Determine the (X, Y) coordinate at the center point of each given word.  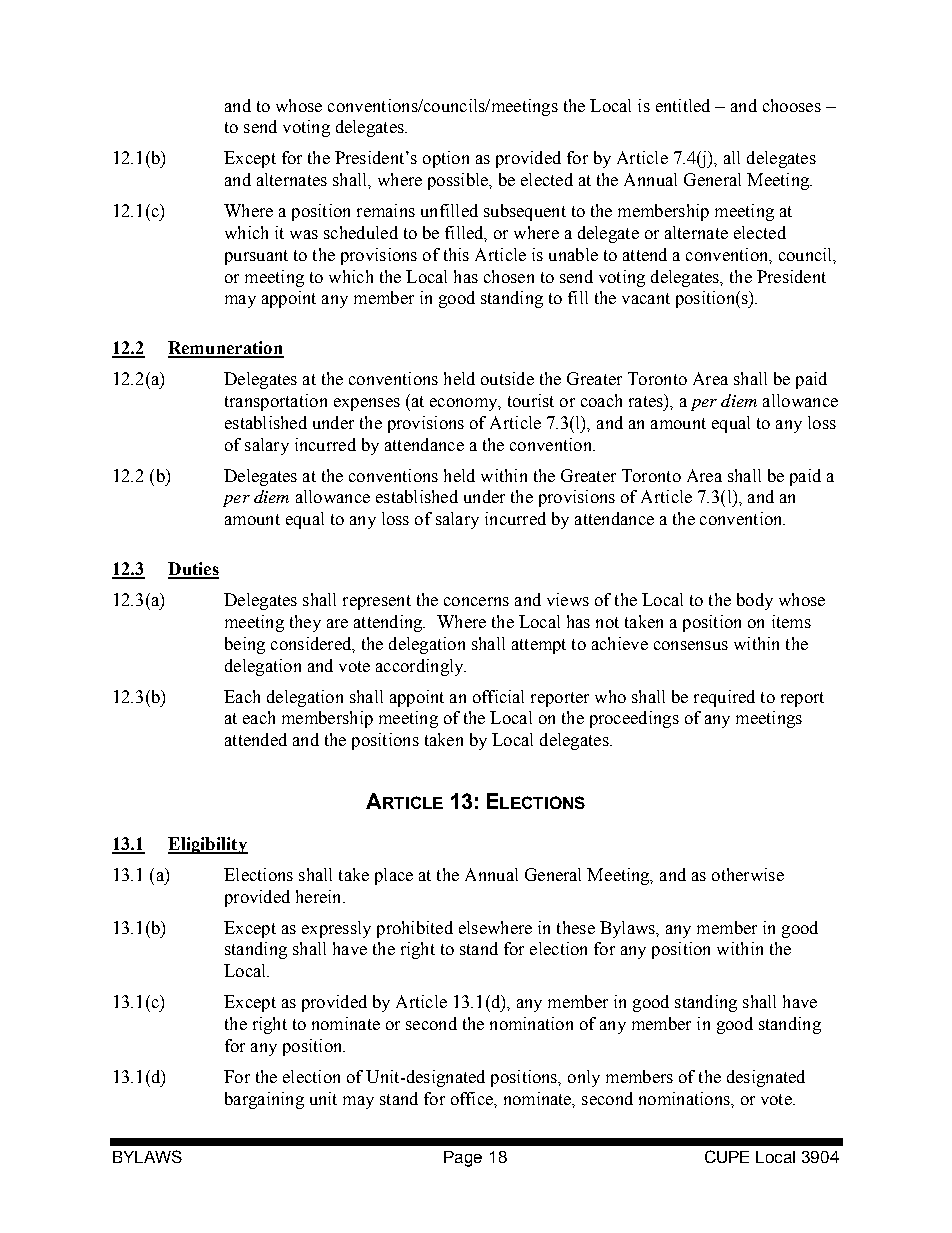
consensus (691, 645)
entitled (683, 105)
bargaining (264, 1100)
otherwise (748, 874)
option (446, 159)
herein (320, 896)
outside (507, 378)
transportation (276, 402)
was (304, 234)
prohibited (415, 929)
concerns (476, 601)
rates (647, 400)
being (245, 645)
